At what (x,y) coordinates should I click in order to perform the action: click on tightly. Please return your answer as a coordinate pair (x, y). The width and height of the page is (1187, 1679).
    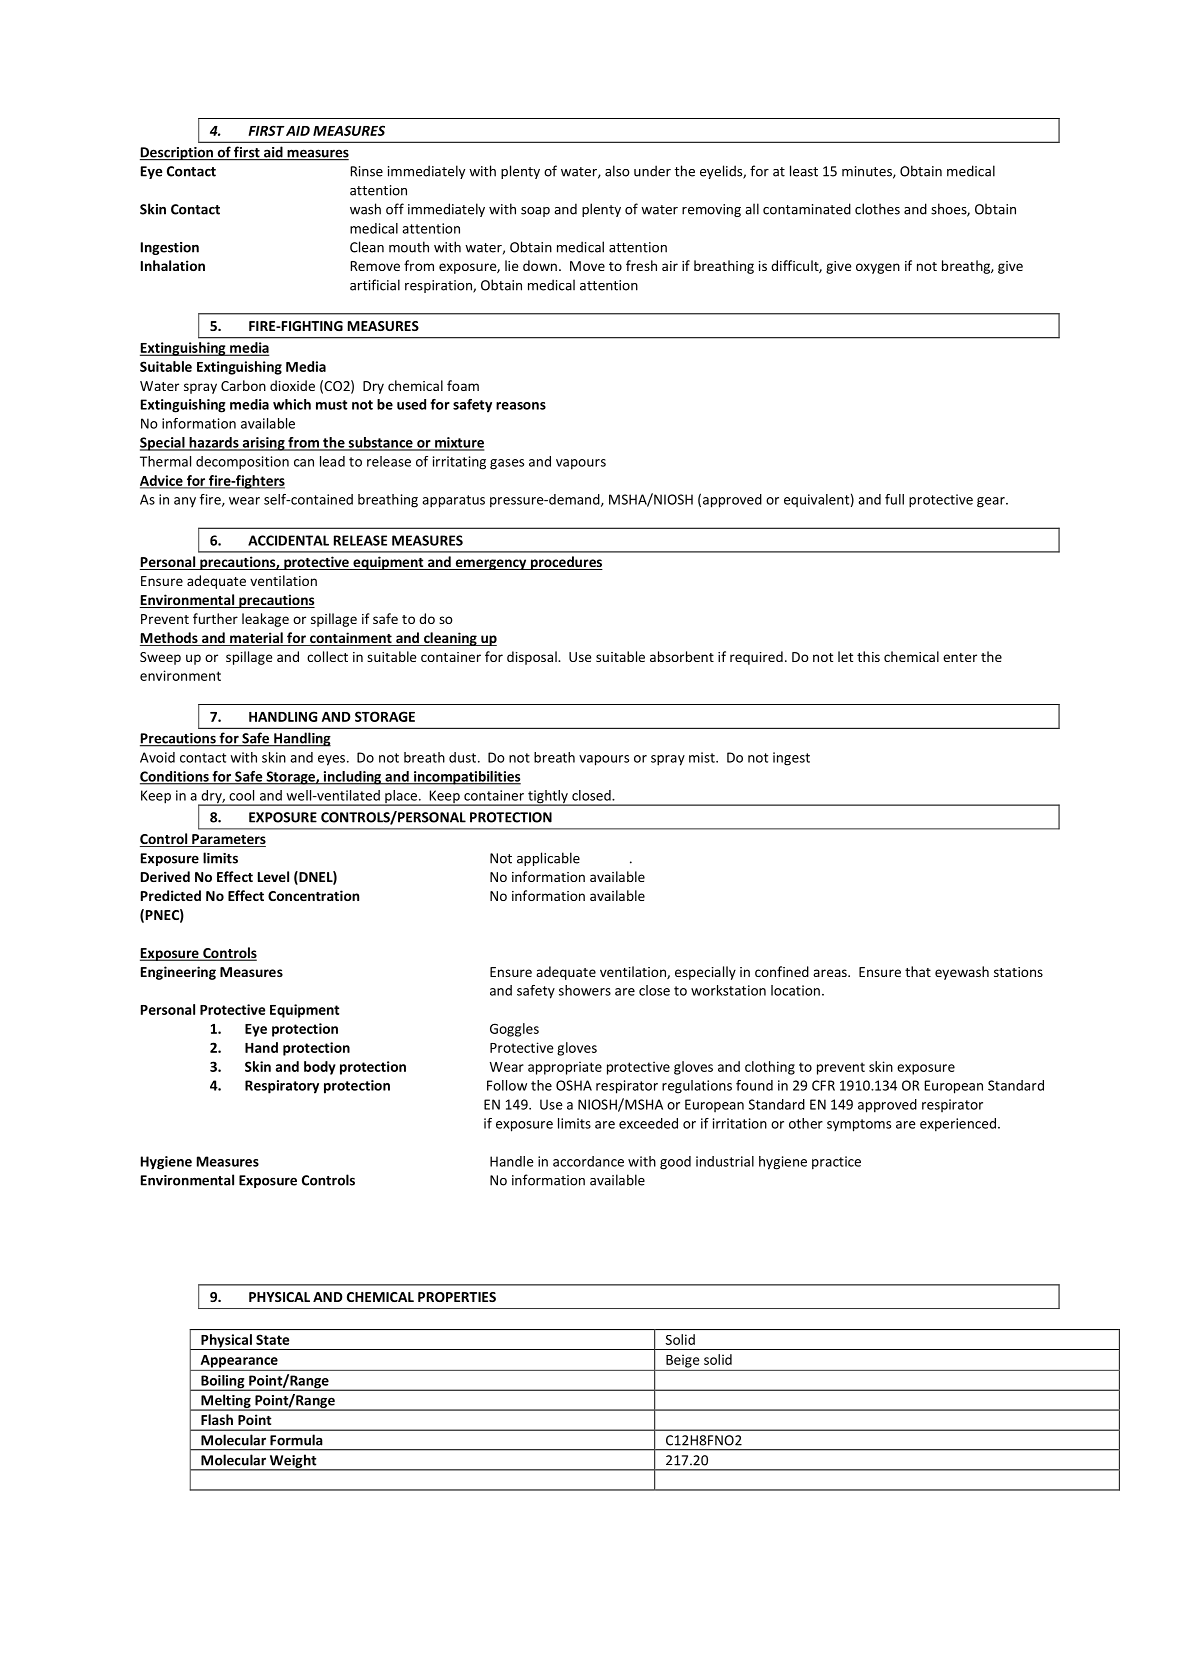
    Looking at the image, I should click on (548, 798).
